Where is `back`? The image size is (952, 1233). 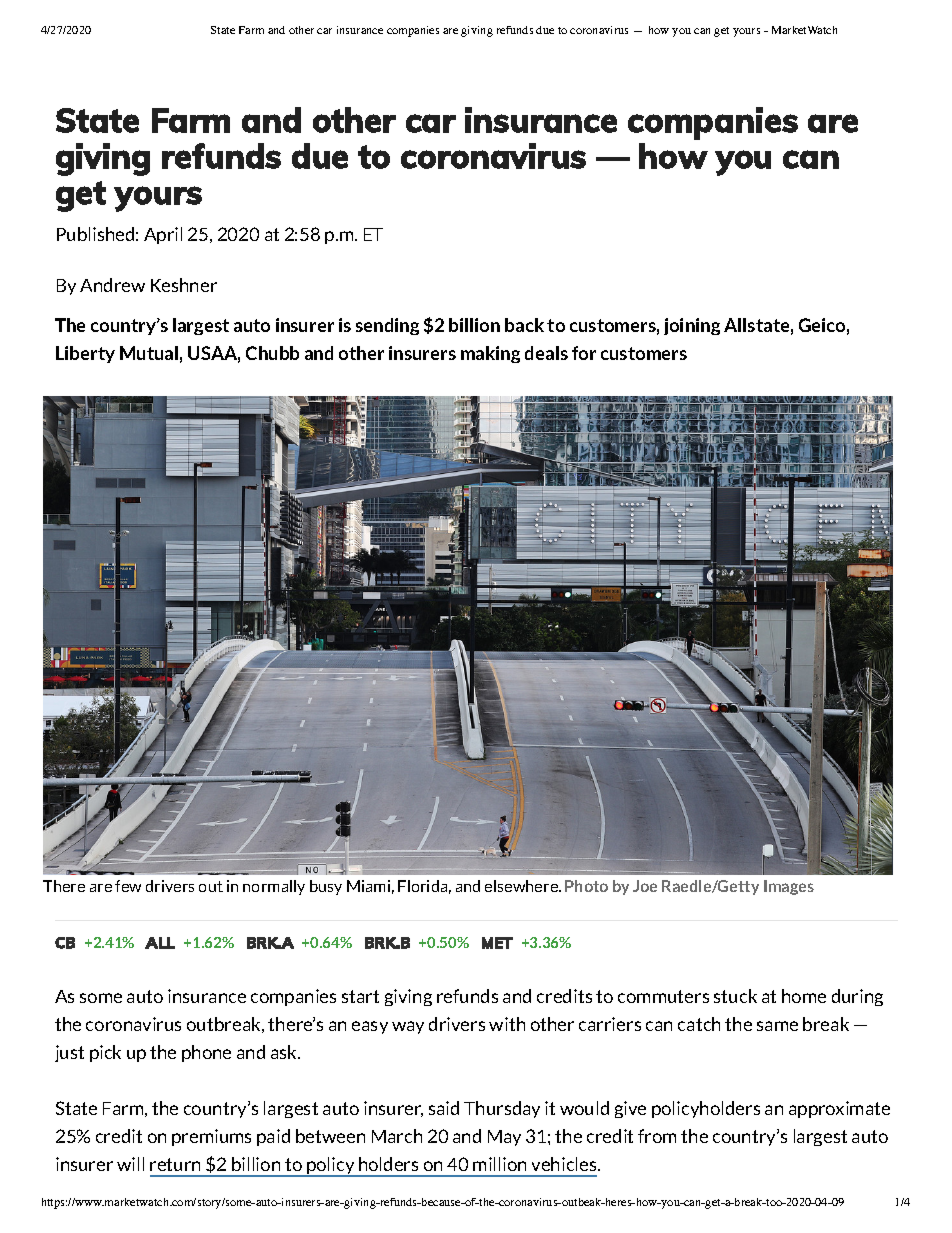
back is located at coordinates (524, 325).
